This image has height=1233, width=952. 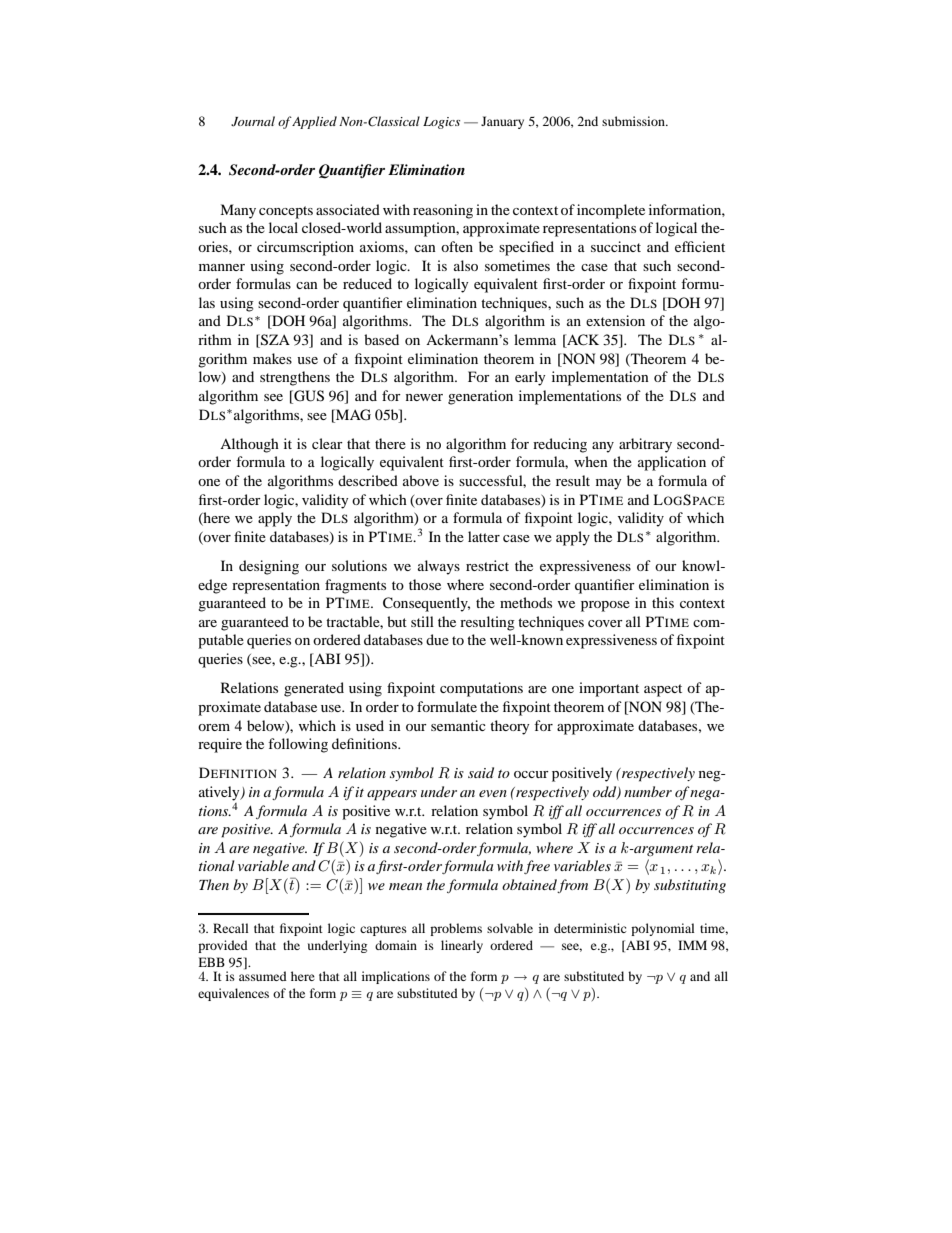 I want to click on semantic, so click(x=458, y=725).
